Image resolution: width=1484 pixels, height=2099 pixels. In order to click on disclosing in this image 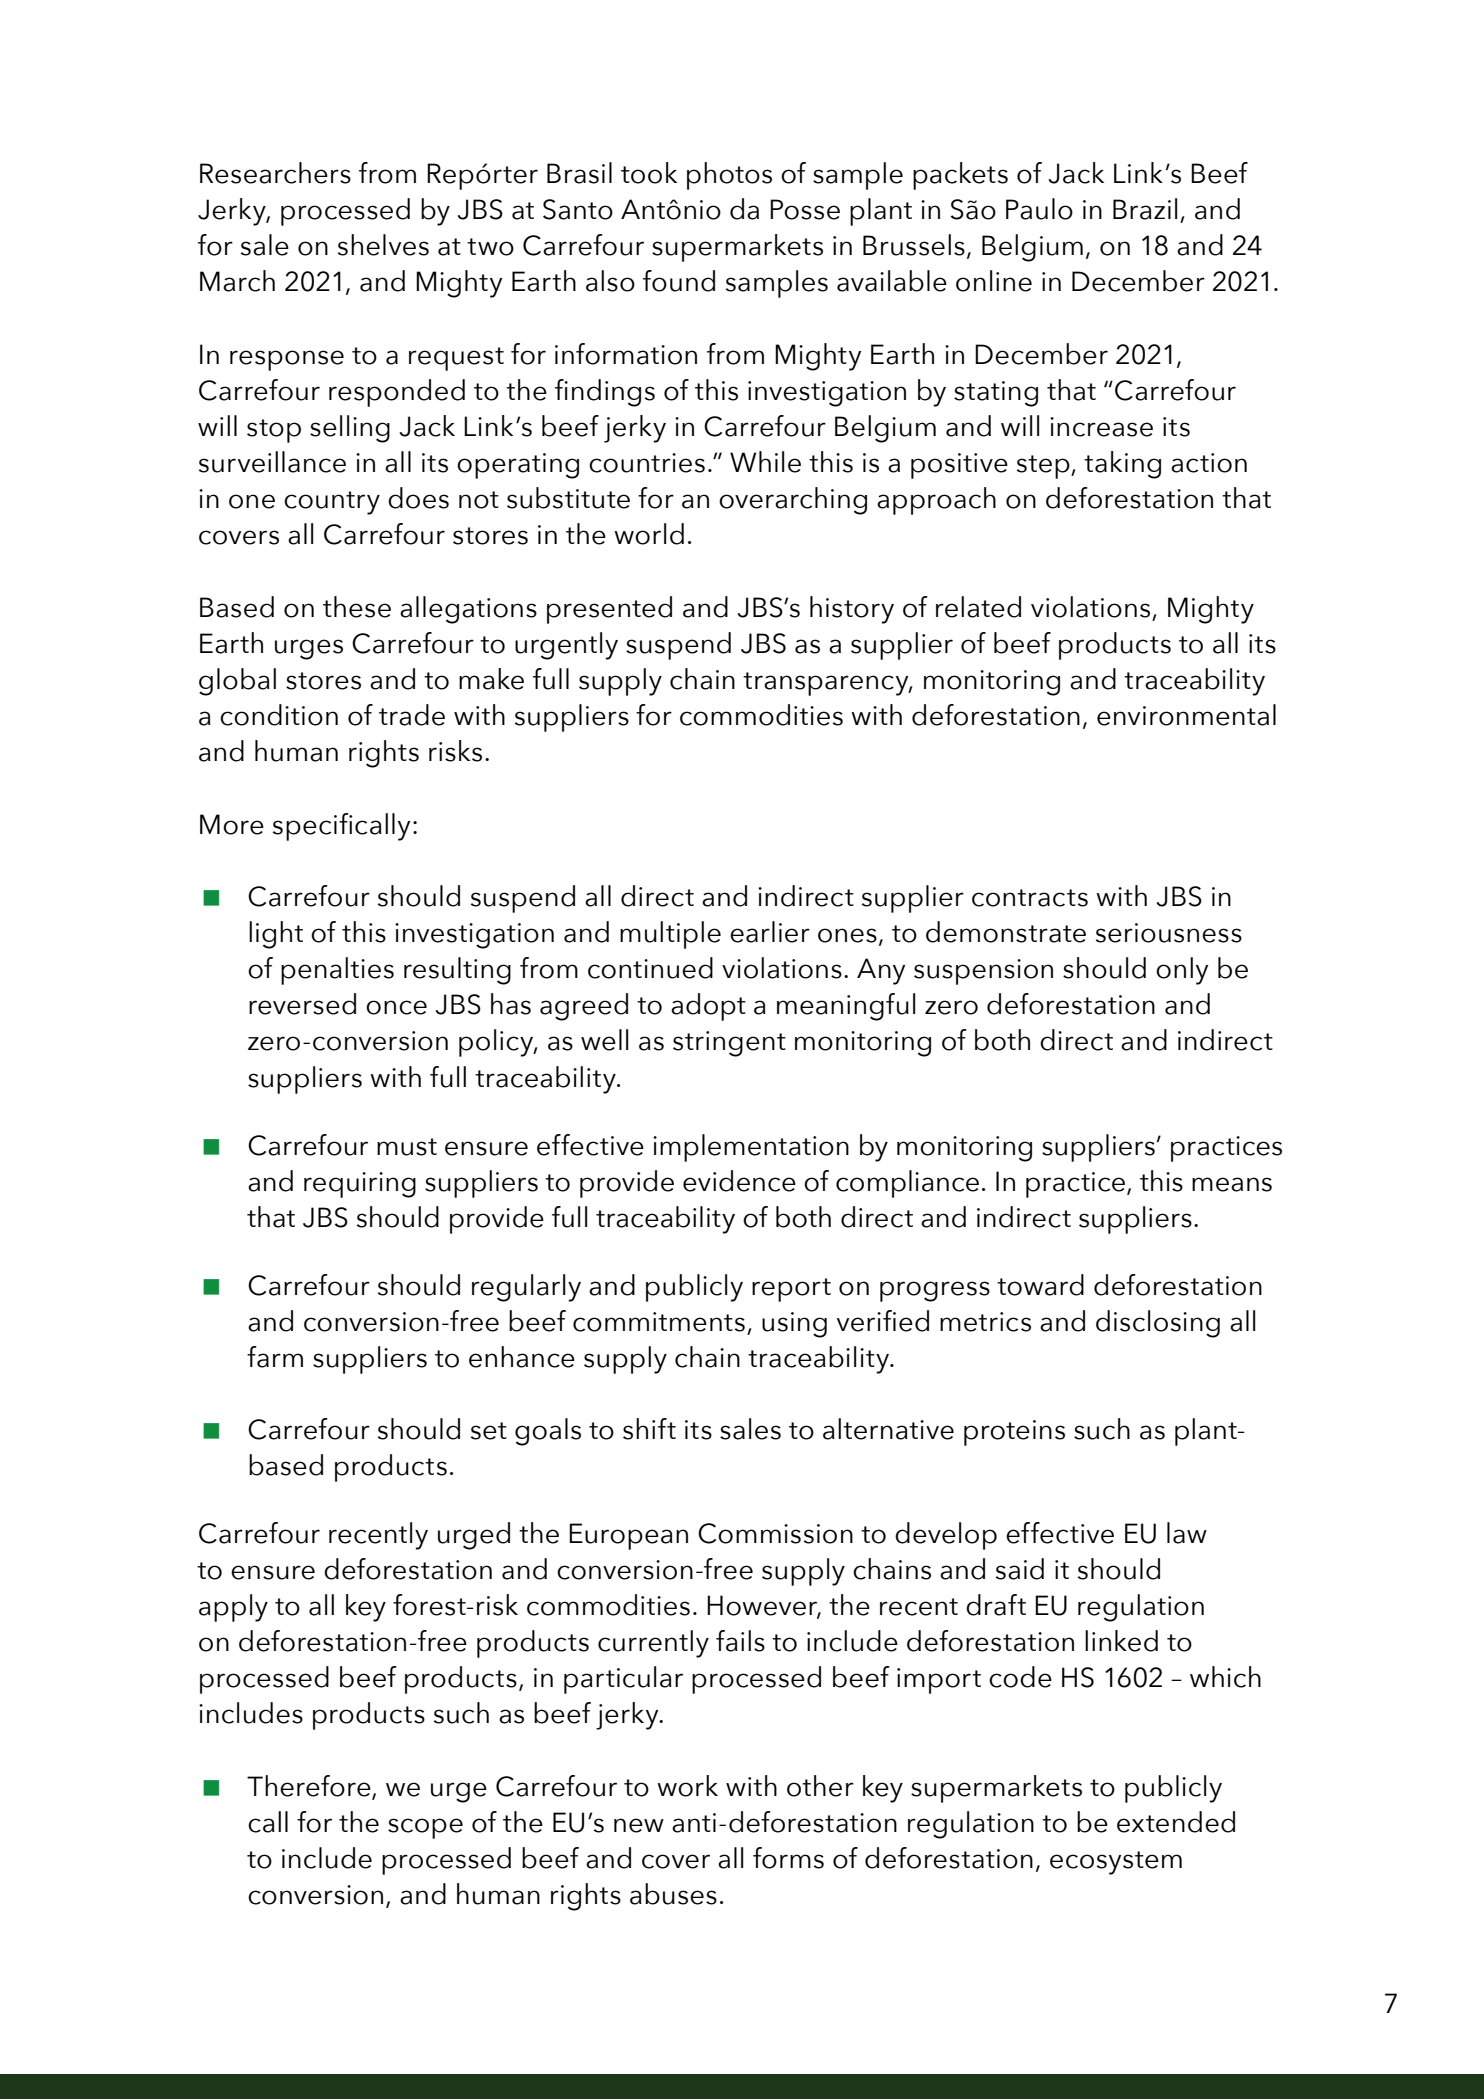, I will do `click(1158, 1324)`.
